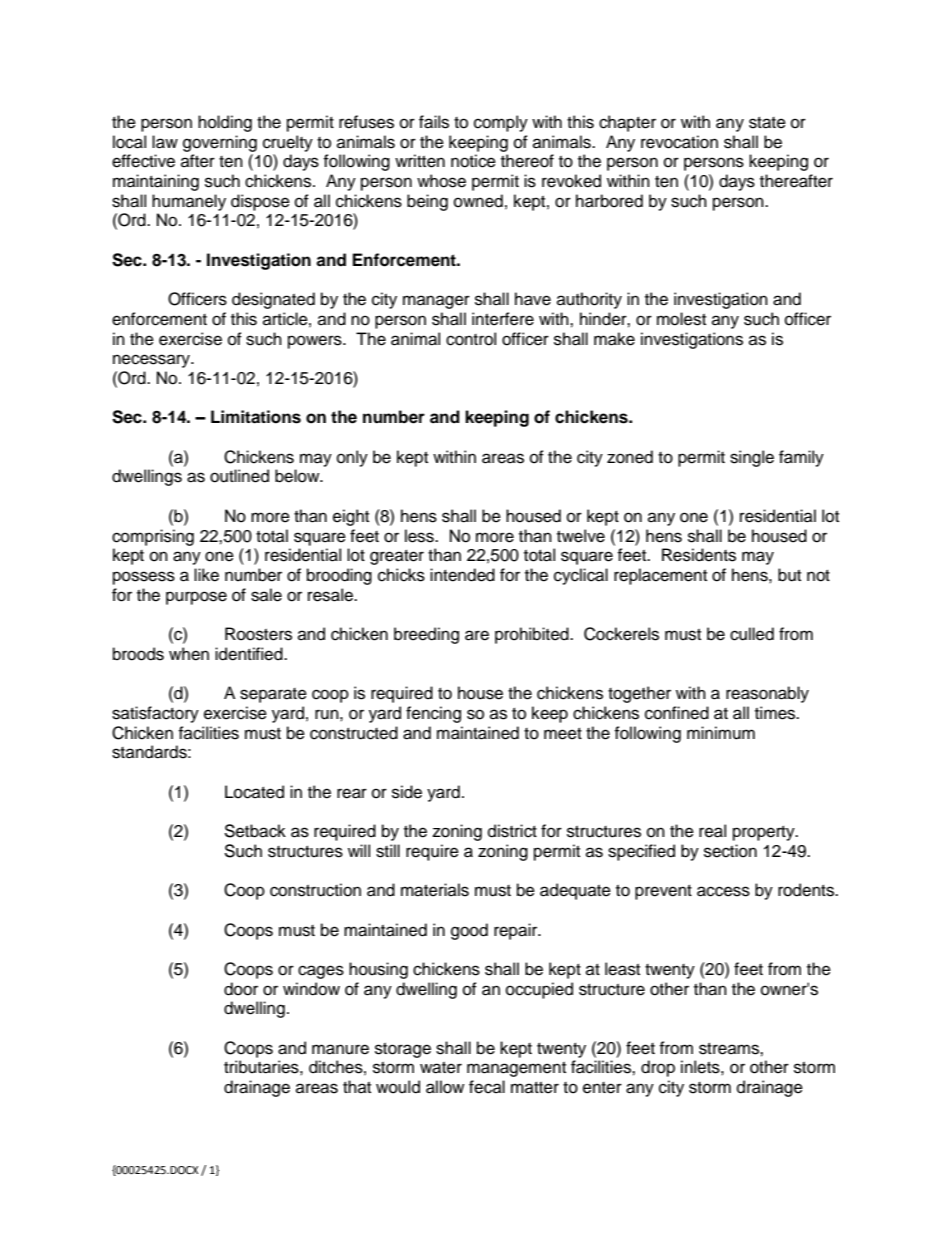 Image resolution: width=952 pixels, height=1233 pixels. Describe the element at coordinates (153, 361) in the screenshot. I see `necessary` at that location.
